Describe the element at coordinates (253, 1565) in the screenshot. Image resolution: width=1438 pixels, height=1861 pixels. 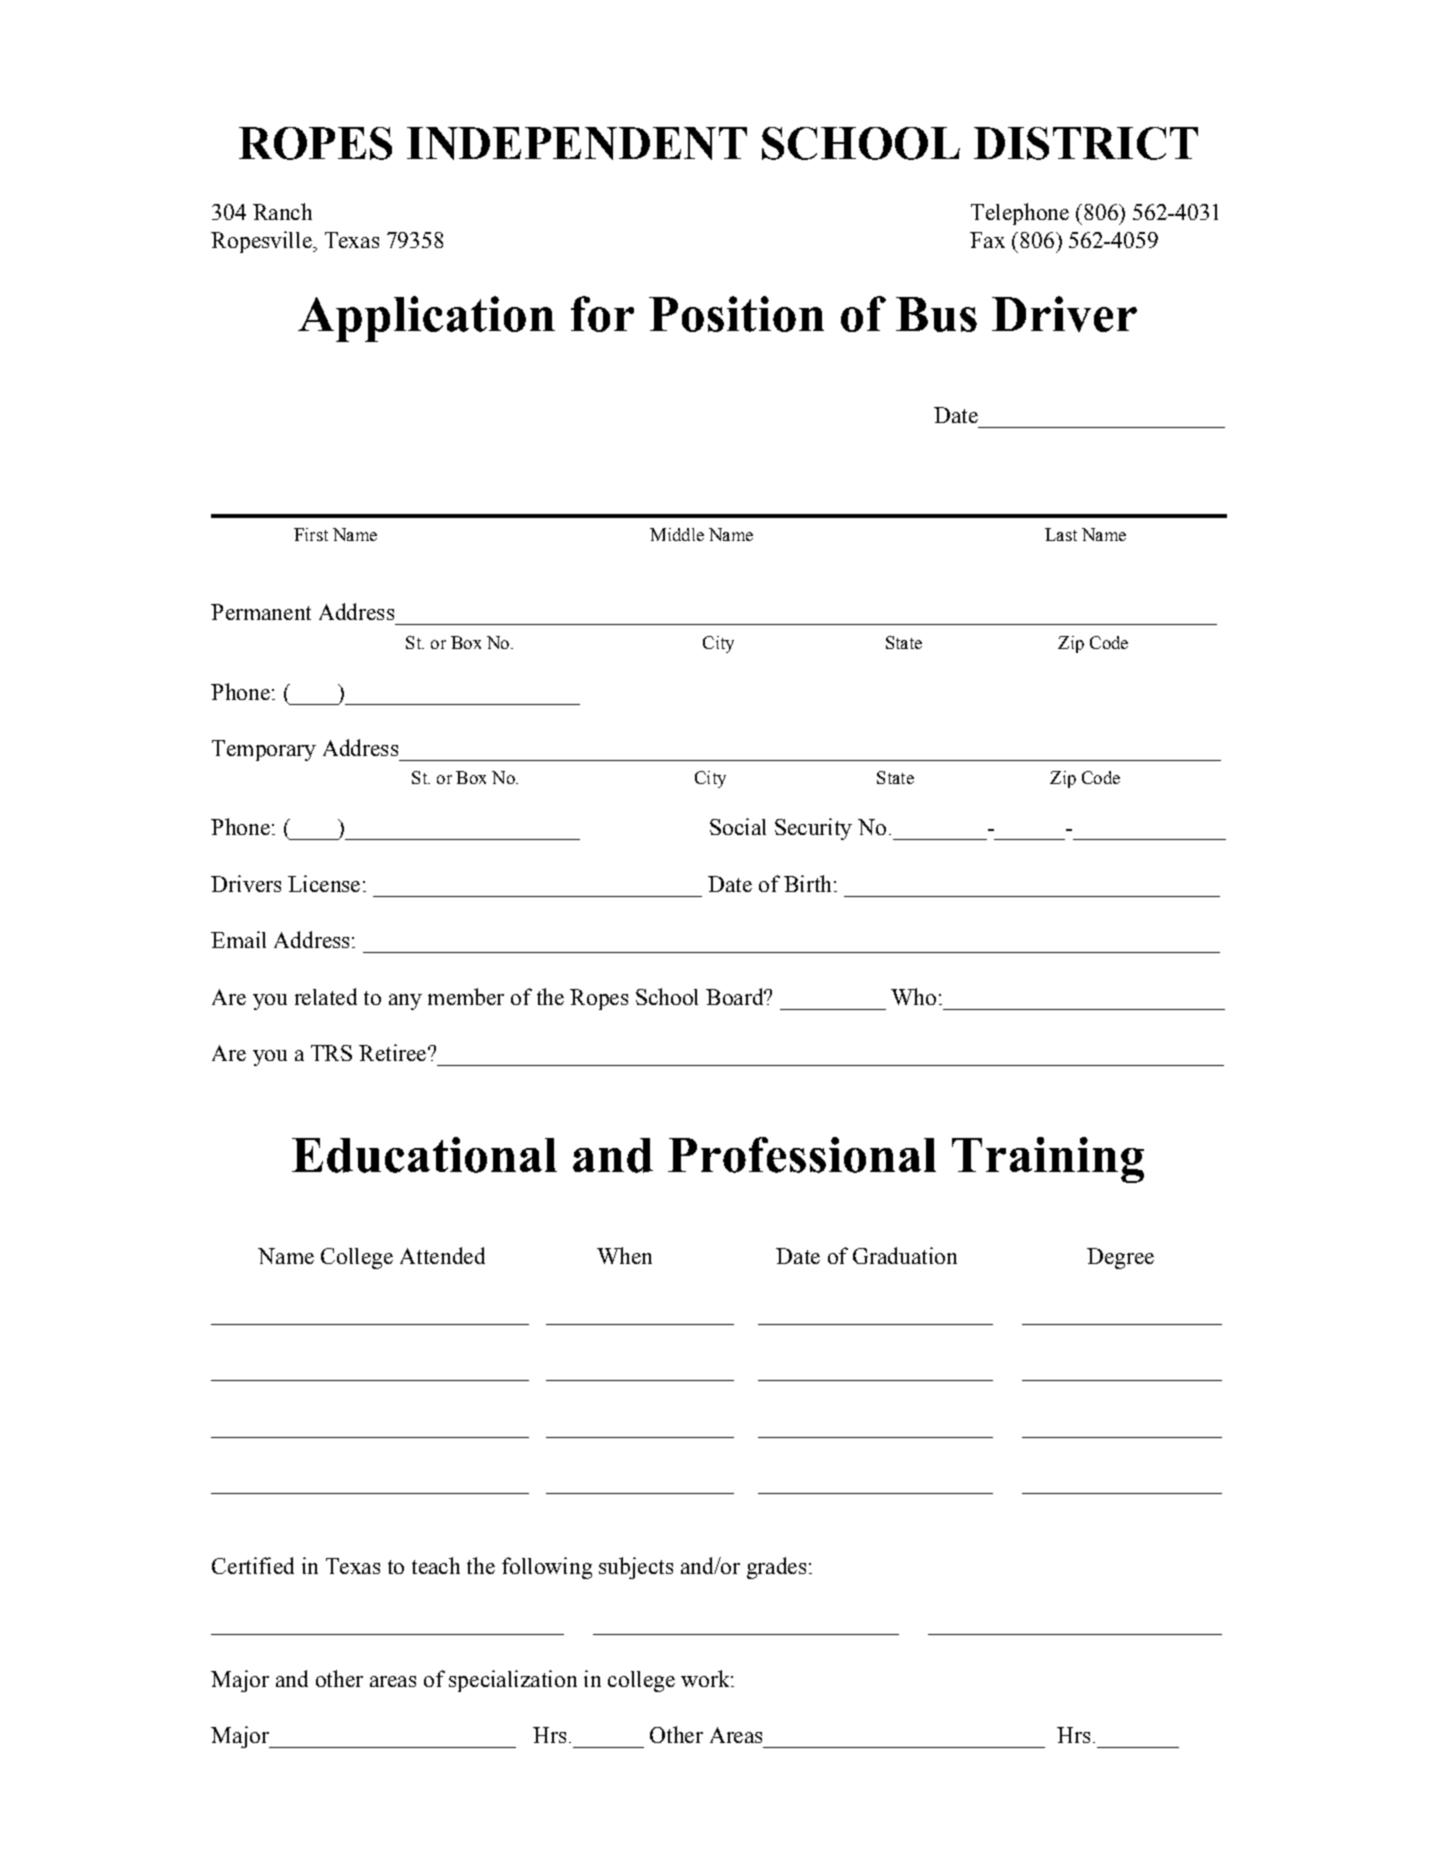
I see `Certified` at that location.
